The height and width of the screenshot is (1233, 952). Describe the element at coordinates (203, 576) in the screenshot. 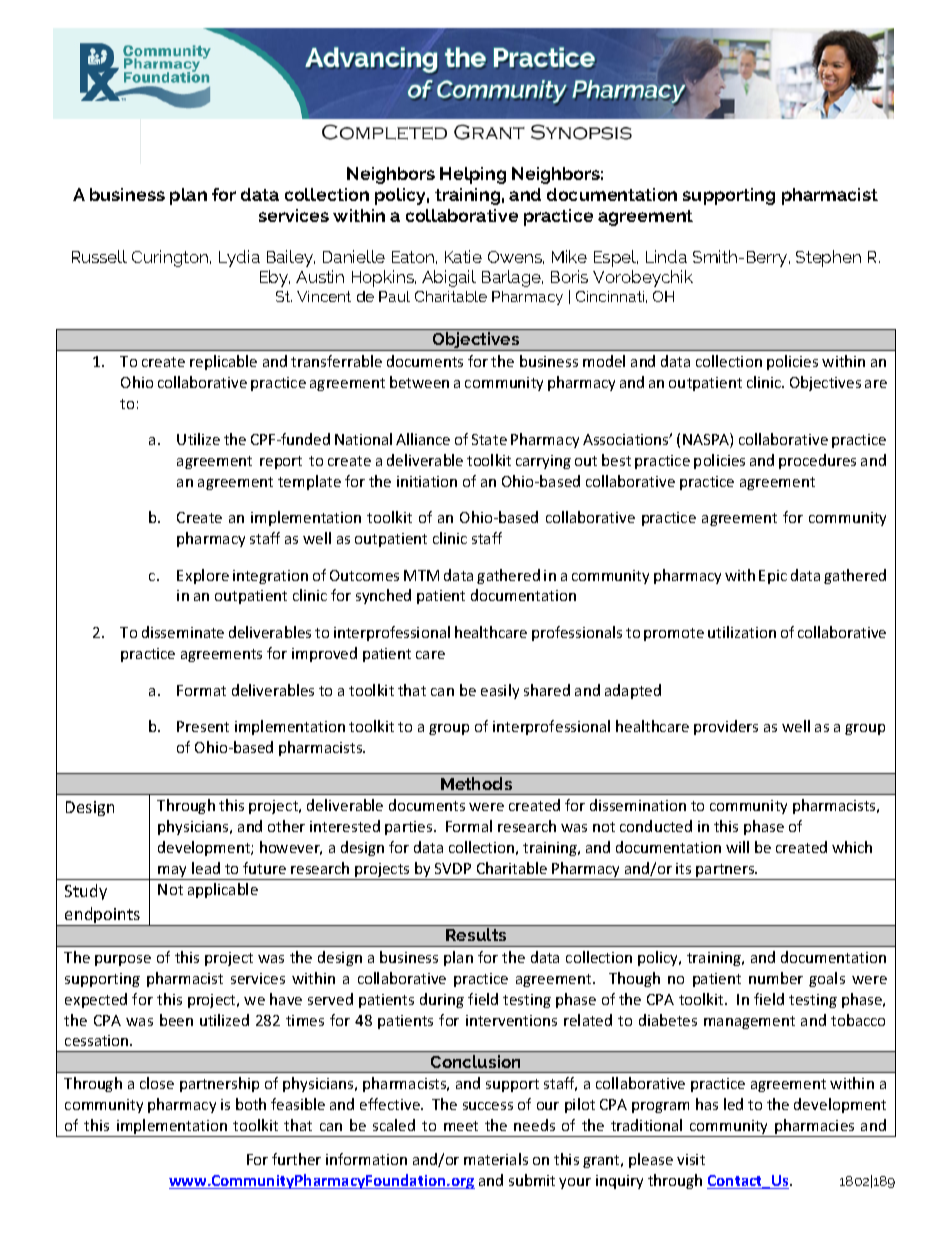

I see `Explore` at that location.
